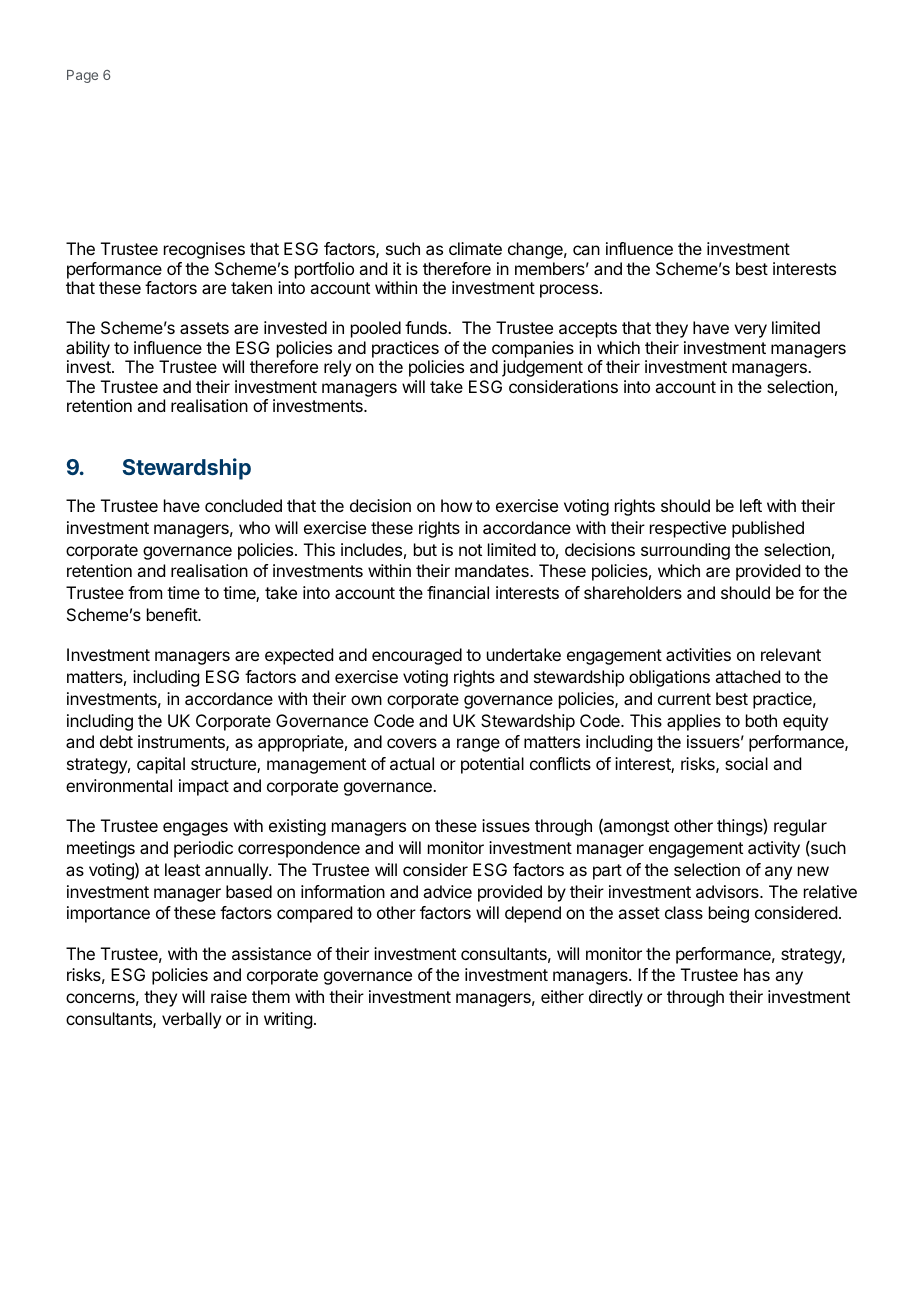 The height and width of the screenshot is (1308, 924). What do you see at coordinates (82, 76) in the screenshot?
I see `Page` at bounding box center [82, 76].
